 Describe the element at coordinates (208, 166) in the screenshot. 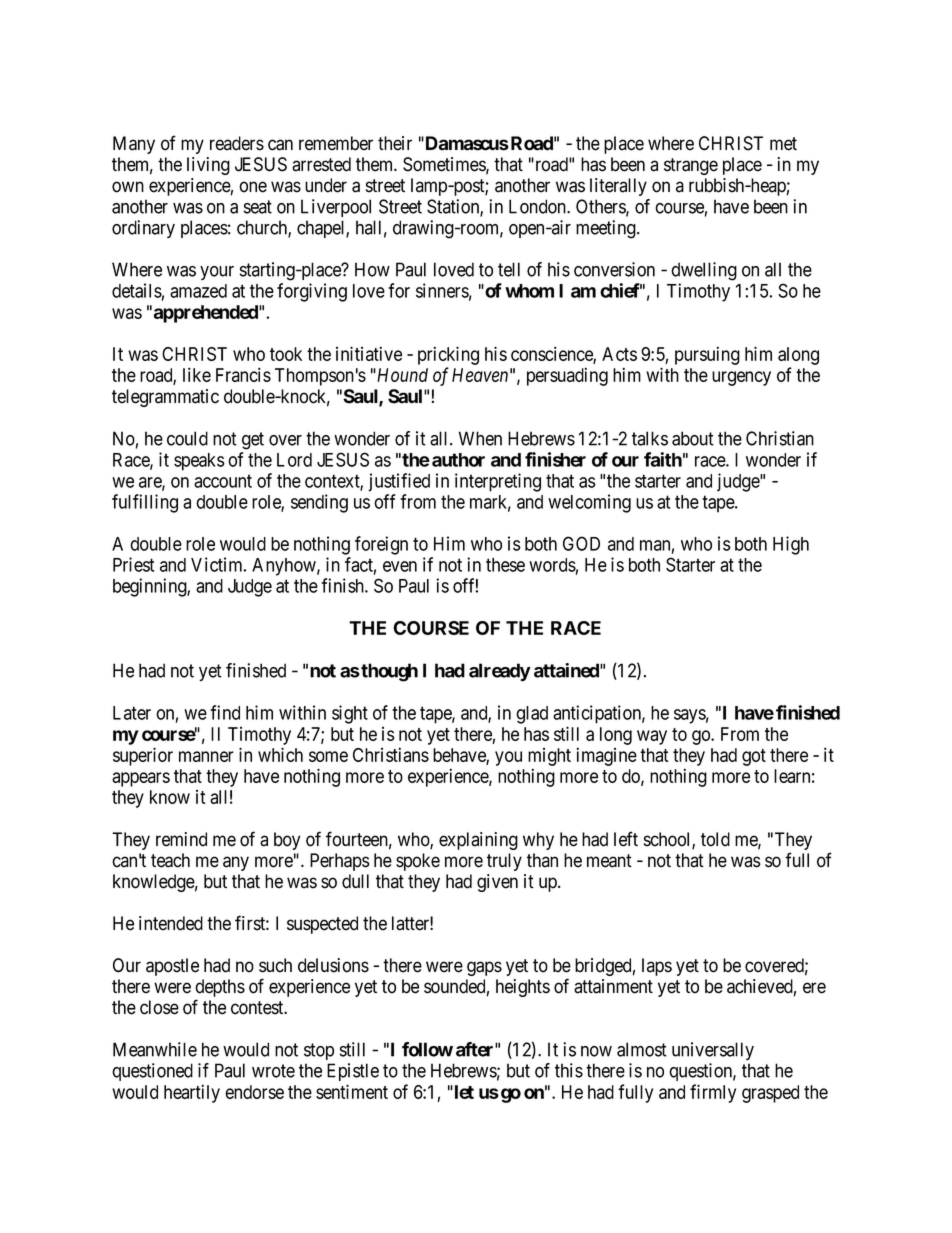

I see `living` at that location.
